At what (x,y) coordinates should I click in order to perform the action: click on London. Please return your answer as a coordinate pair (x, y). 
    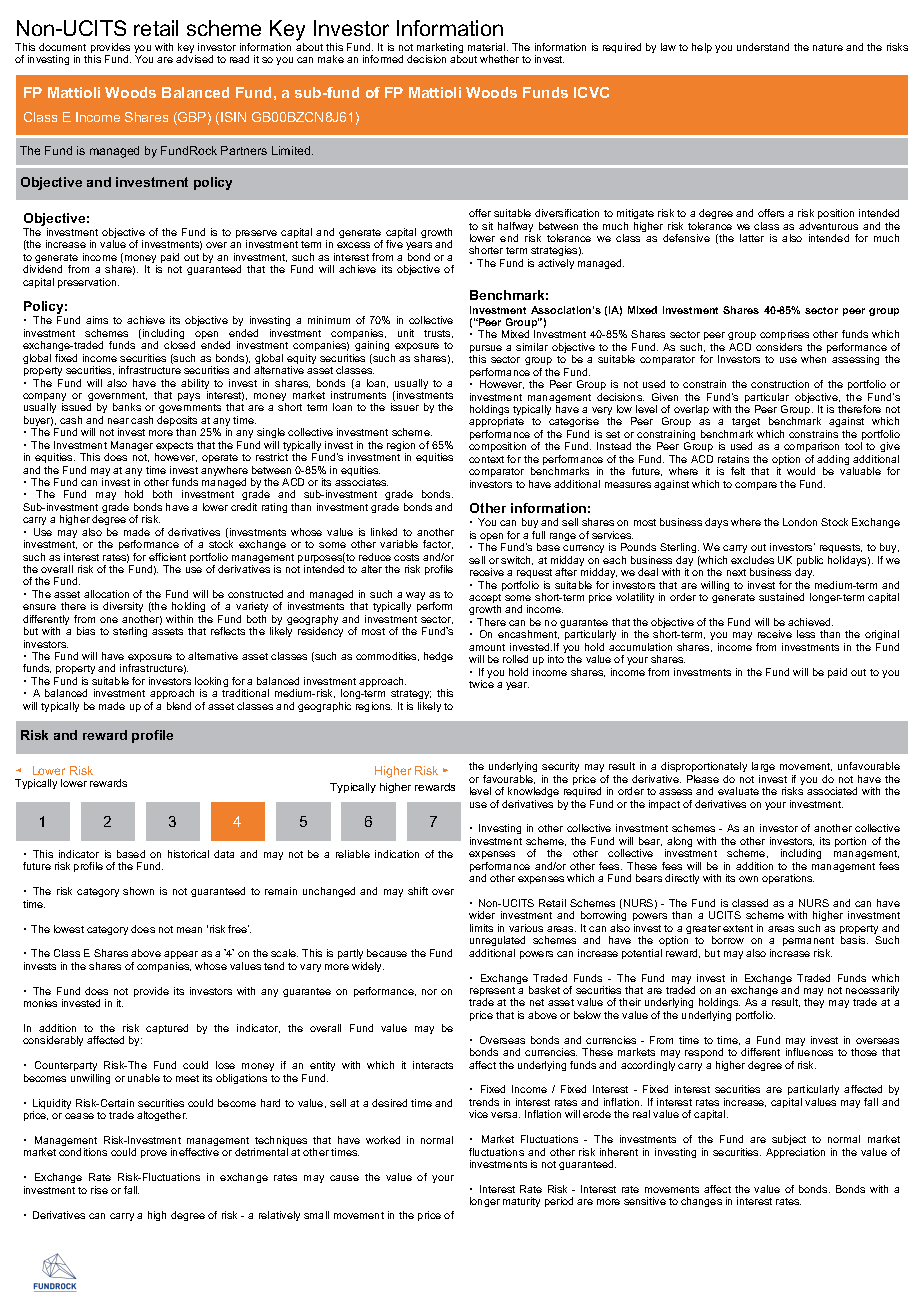
    Looking at the image, I should click on (800, 522).
